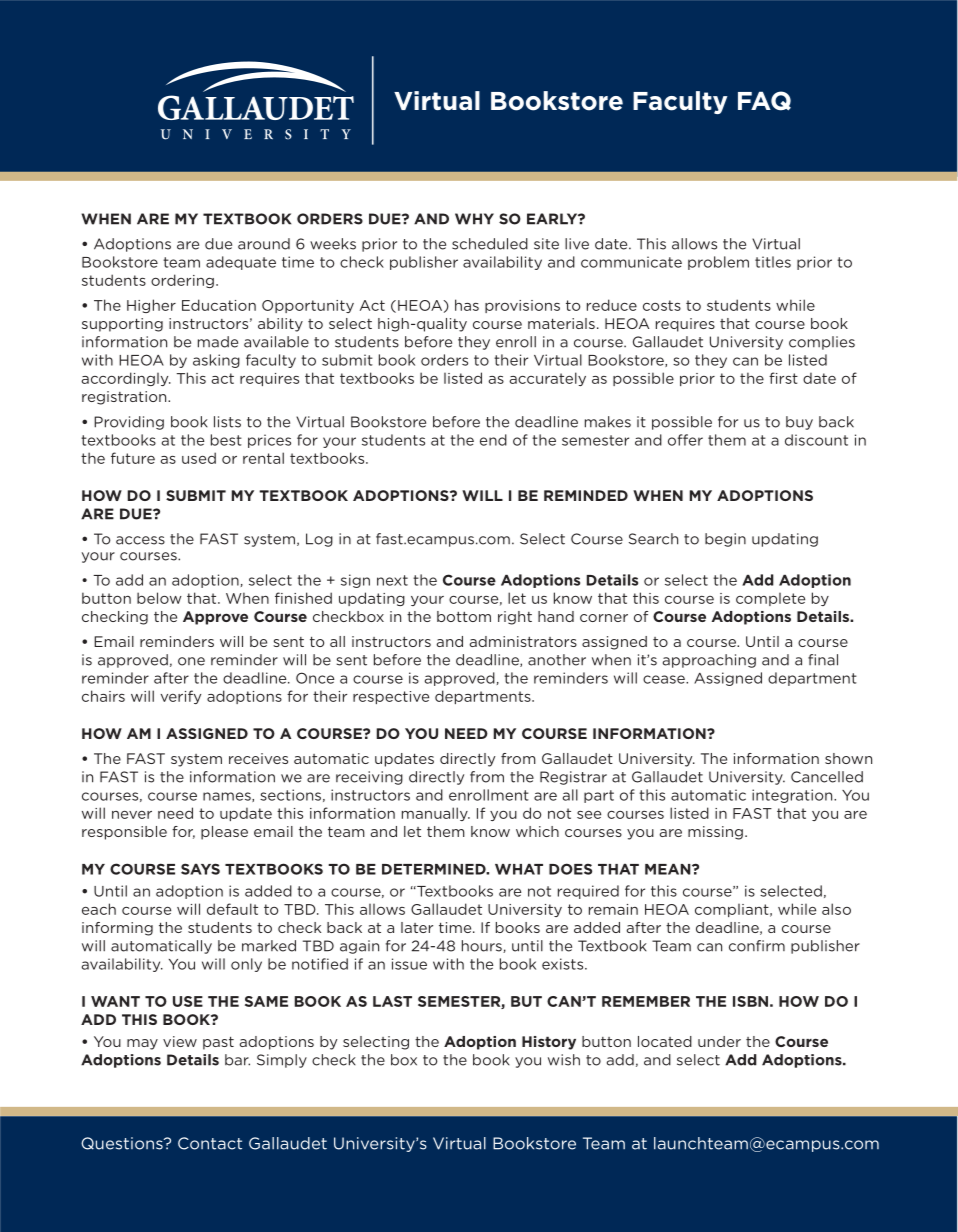 Image resolution: width=958 pixels, height=1232 pixels. What do you see at coordinates (816, 440) in the document?
I see `discount` at bounding box center [816, 440].
